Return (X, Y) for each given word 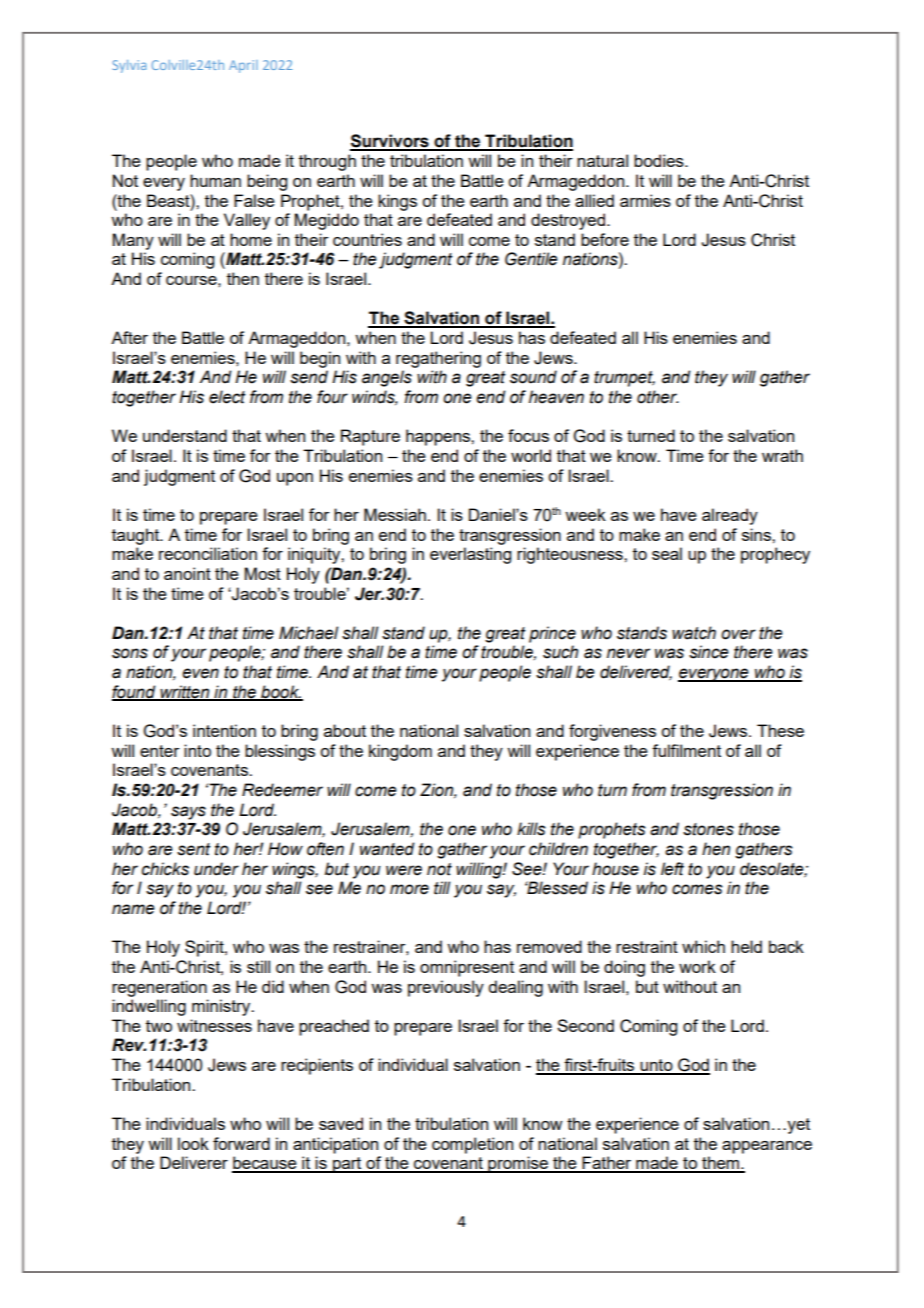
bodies (660, 160)
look (193, 1143)
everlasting (470, 555)
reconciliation (208, 553)
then (243, 278)
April (243, 66)
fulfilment (686, 750)
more (409, 889)
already (730, 516)
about (345, 730)
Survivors (390, 142)
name (133, 909)
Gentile (531, 259)
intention (224, 730)
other (658, 397)
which (703, 946)
